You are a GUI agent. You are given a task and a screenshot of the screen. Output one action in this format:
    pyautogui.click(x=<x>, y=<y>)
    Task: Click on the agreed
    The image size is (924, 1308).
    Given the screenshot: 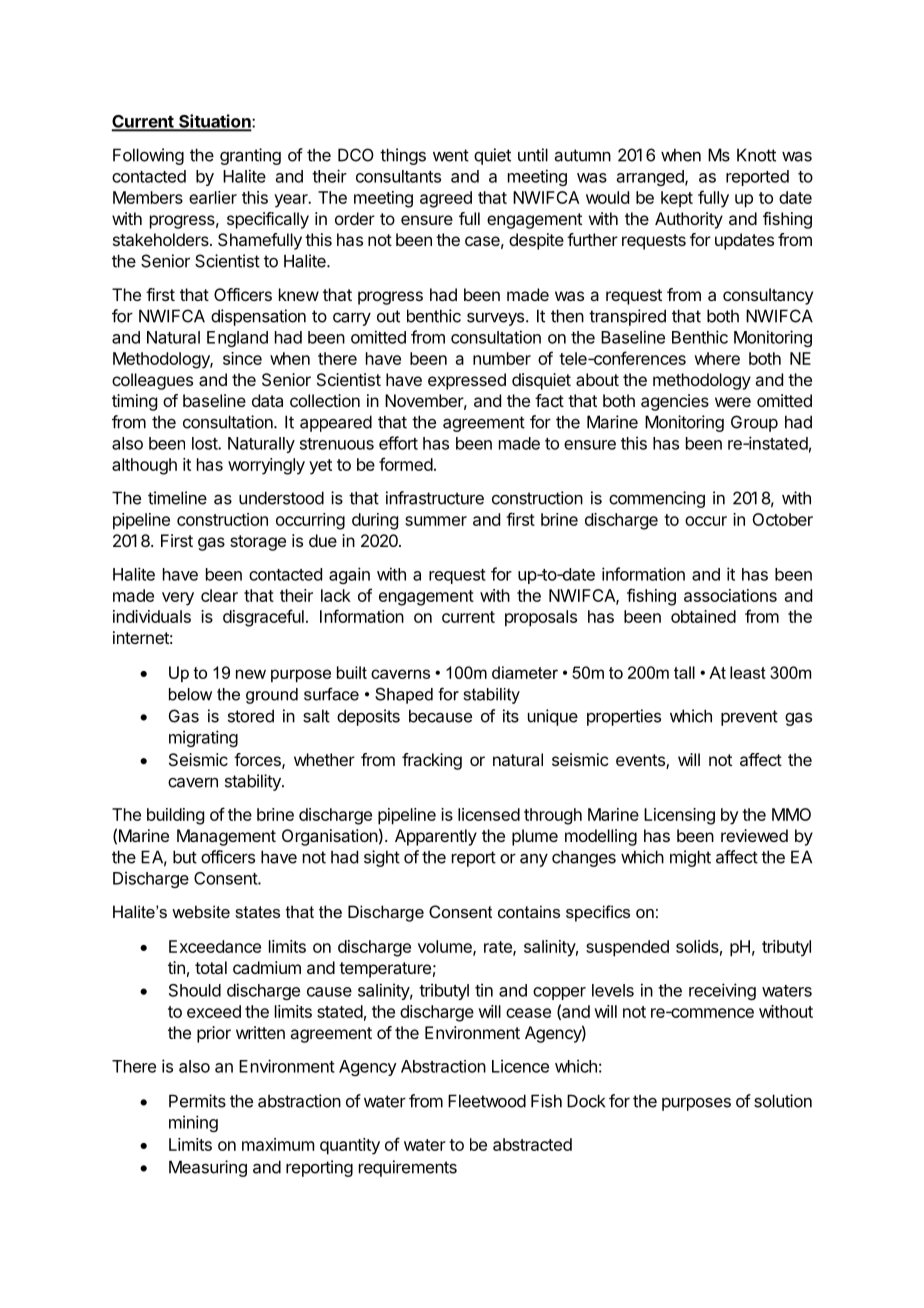 What is the action you would take?
    pyautogui.click(x=446, y=199)
